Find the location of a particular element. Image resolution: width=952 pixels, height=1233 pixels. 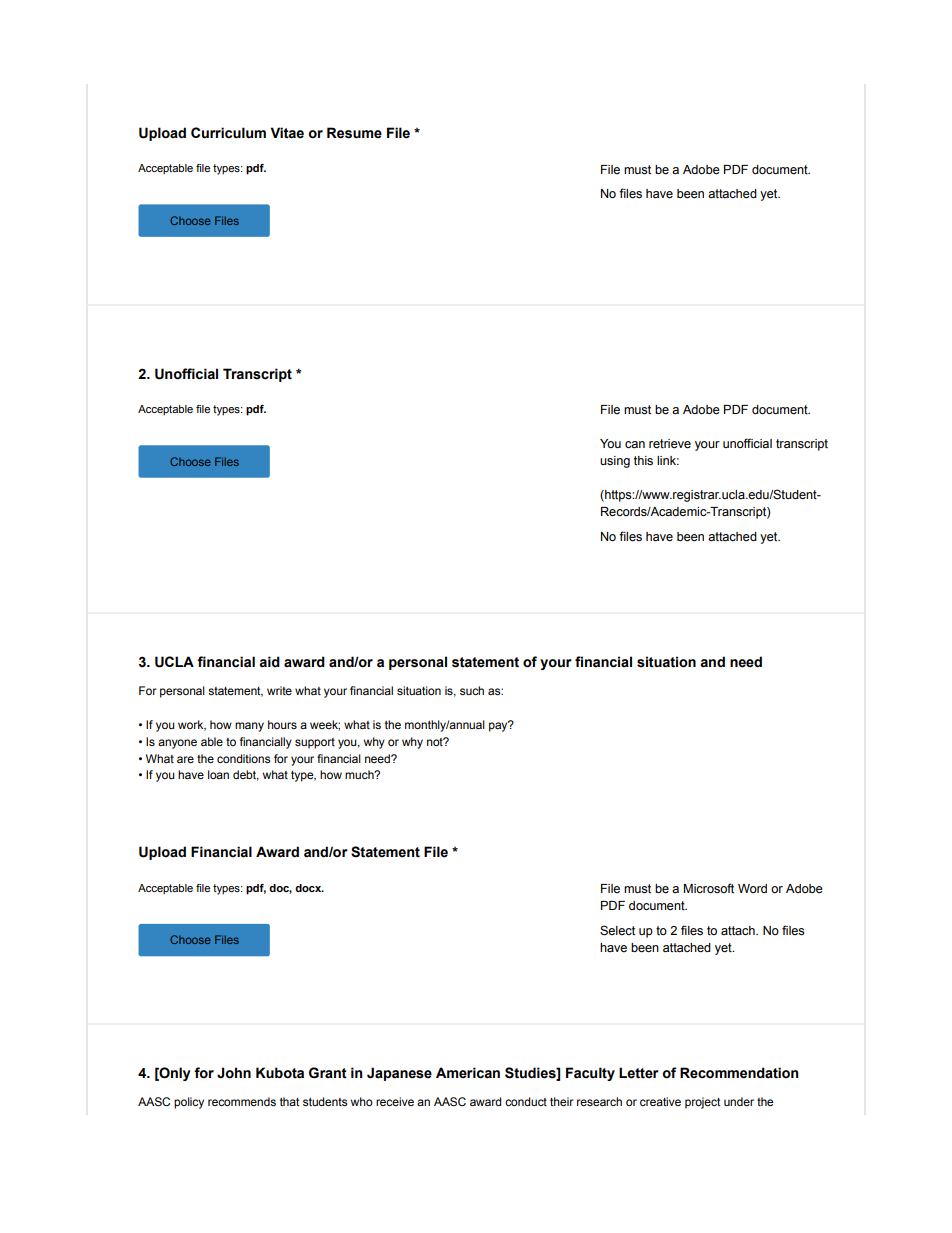

using is located at coordinates (615, 462).
